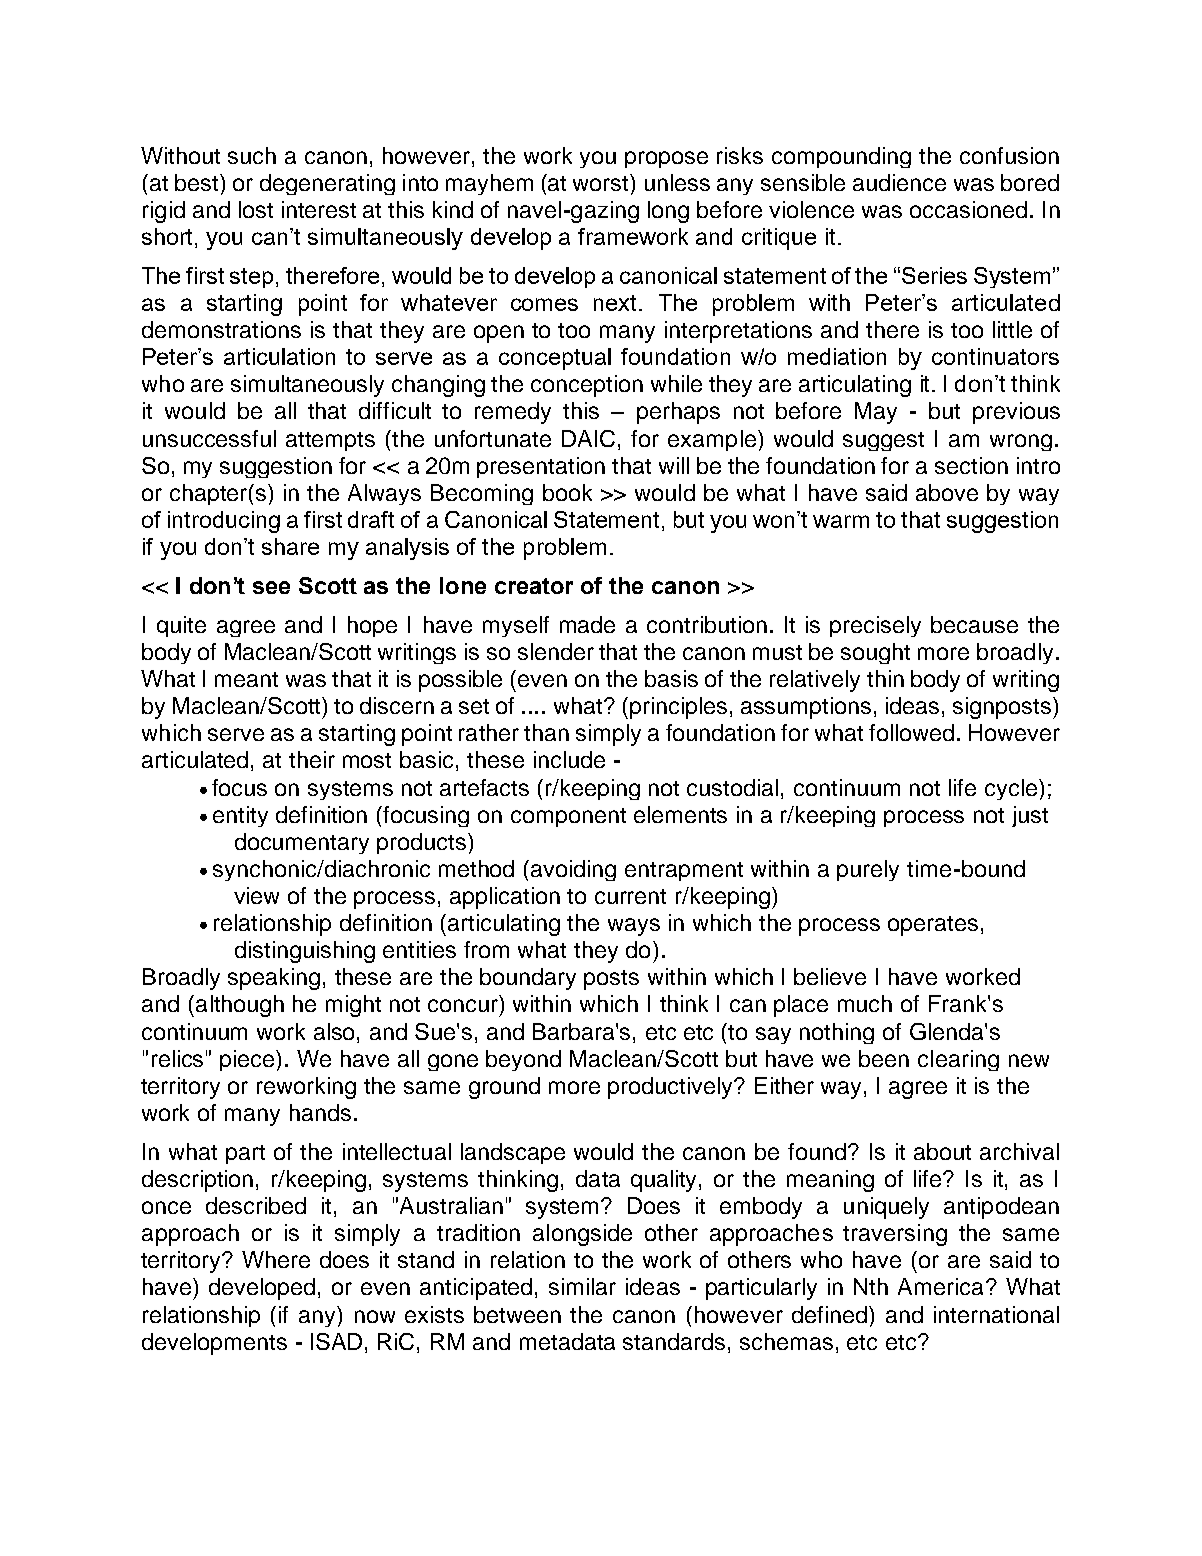 Image resolution: width=1202 pixels, height=1556 pixels. What do you see at coordinates (899, 182) in the screenshot?
I see `audience` at bounding box center [899, 182].
